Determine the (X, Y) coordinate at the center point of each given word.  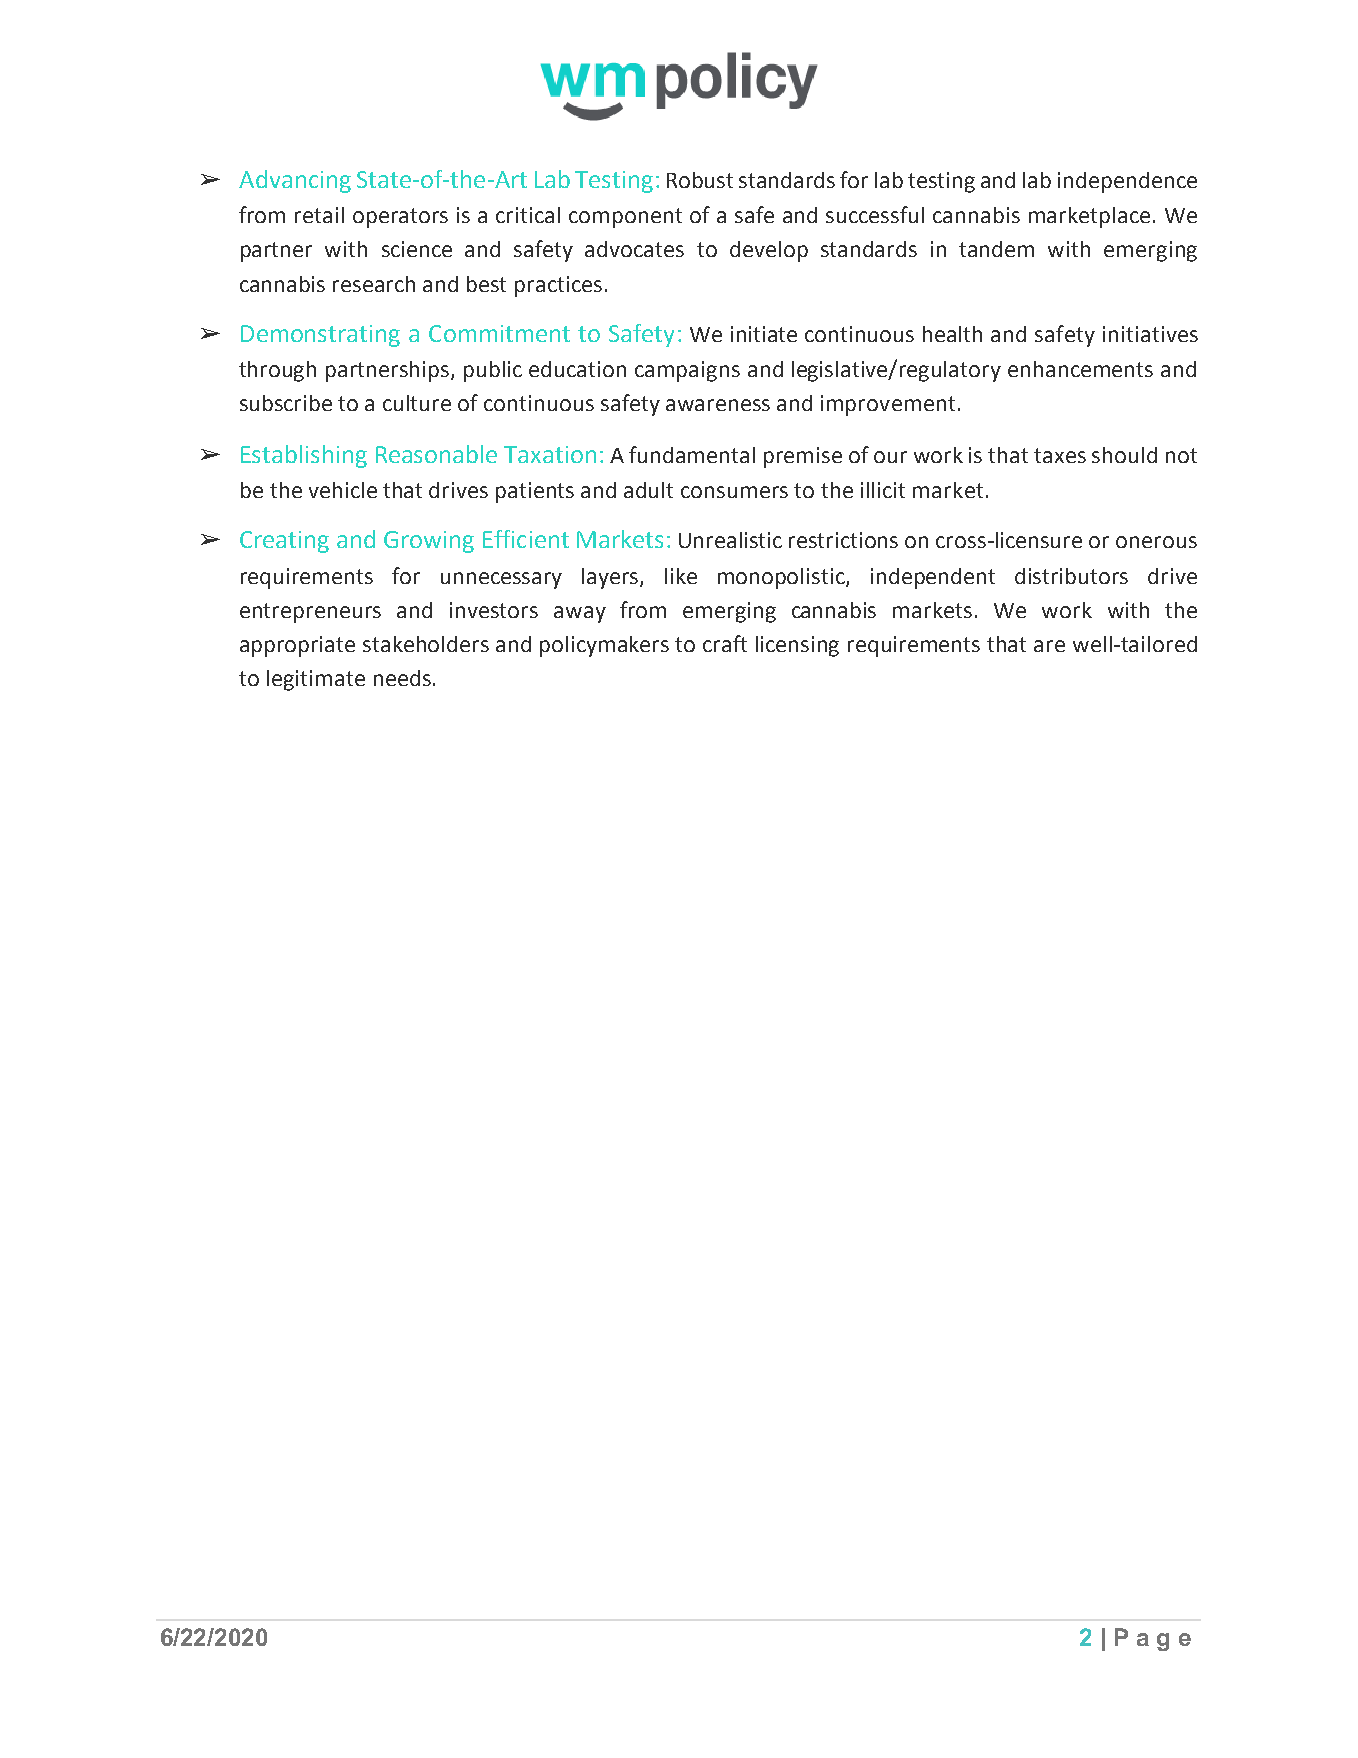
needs (402, 678)
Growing (429, 542)
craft (725, 643)
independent (933, 578)
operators (400, 218)
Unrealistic (730, 540)
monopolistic (782, 578)
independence (1127, 182)
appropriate (297, 646)
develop (769, 251)
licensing (797, 646)
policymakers (604, 646)
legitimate (316, 680)
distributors (1071, 576)
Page (1153, 1639)
